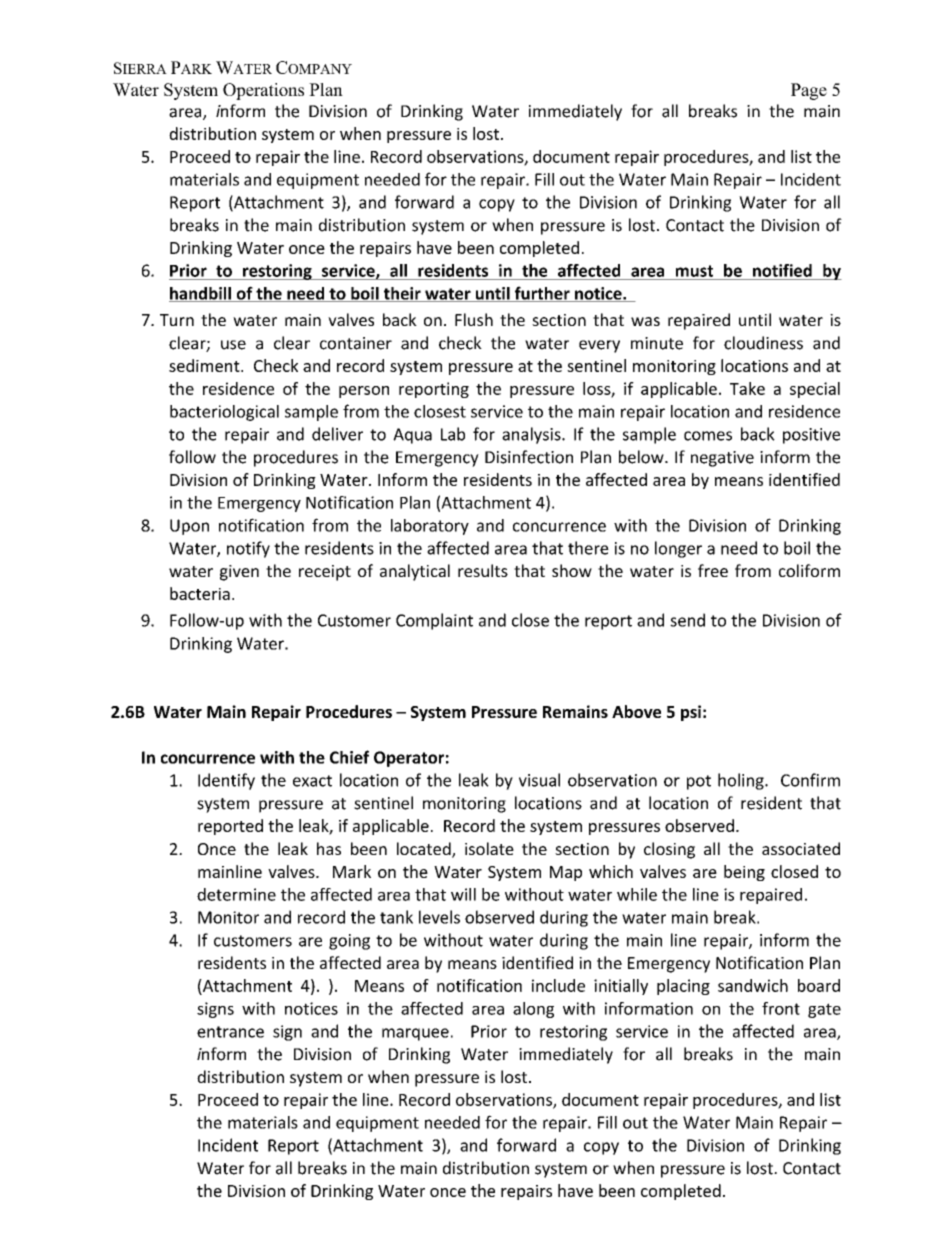 This document has width=952, height=1233. I want to click on results, so click(483, 570).
